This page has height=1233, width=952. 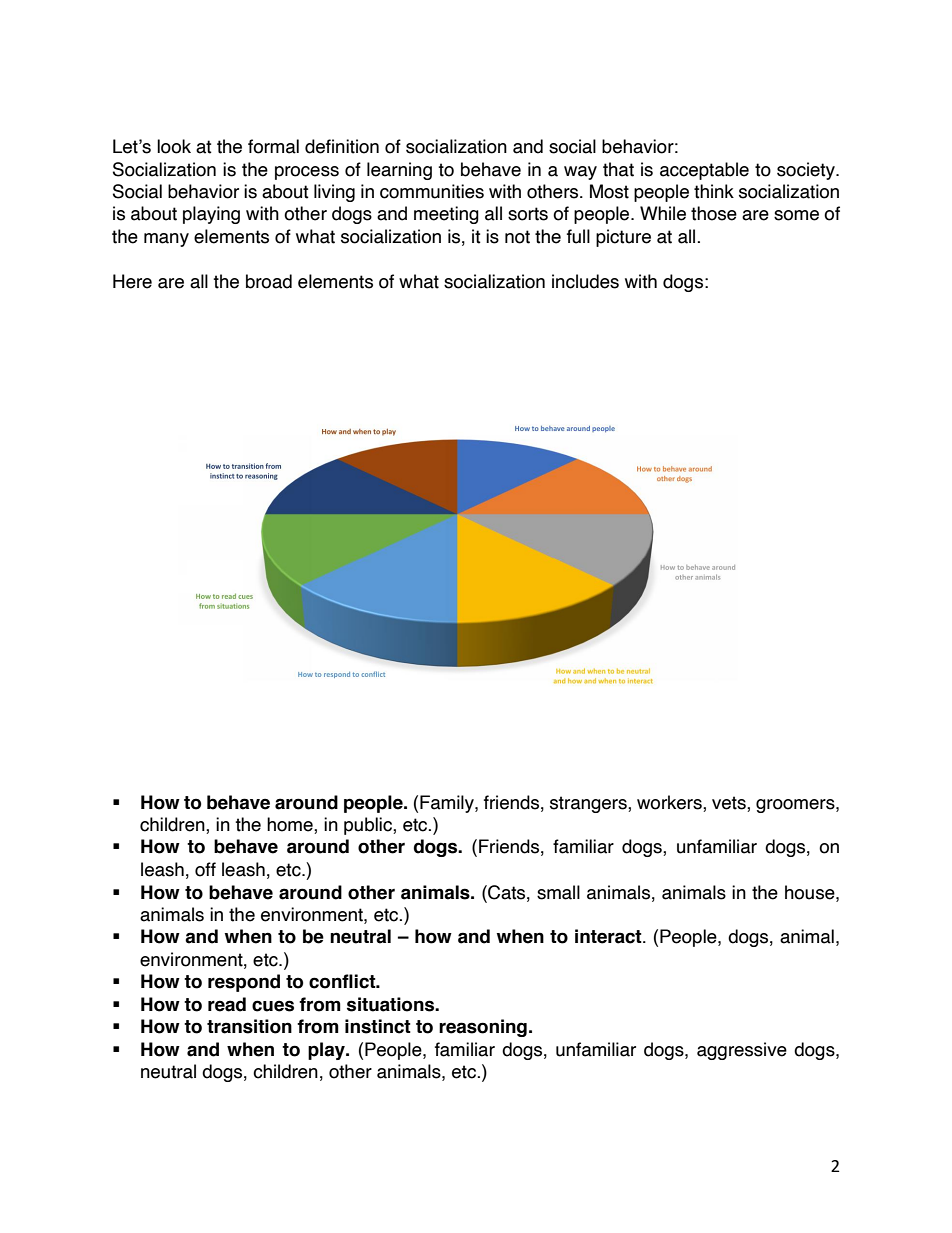 I want to click on acceptable, so click(x=704, y=171).
